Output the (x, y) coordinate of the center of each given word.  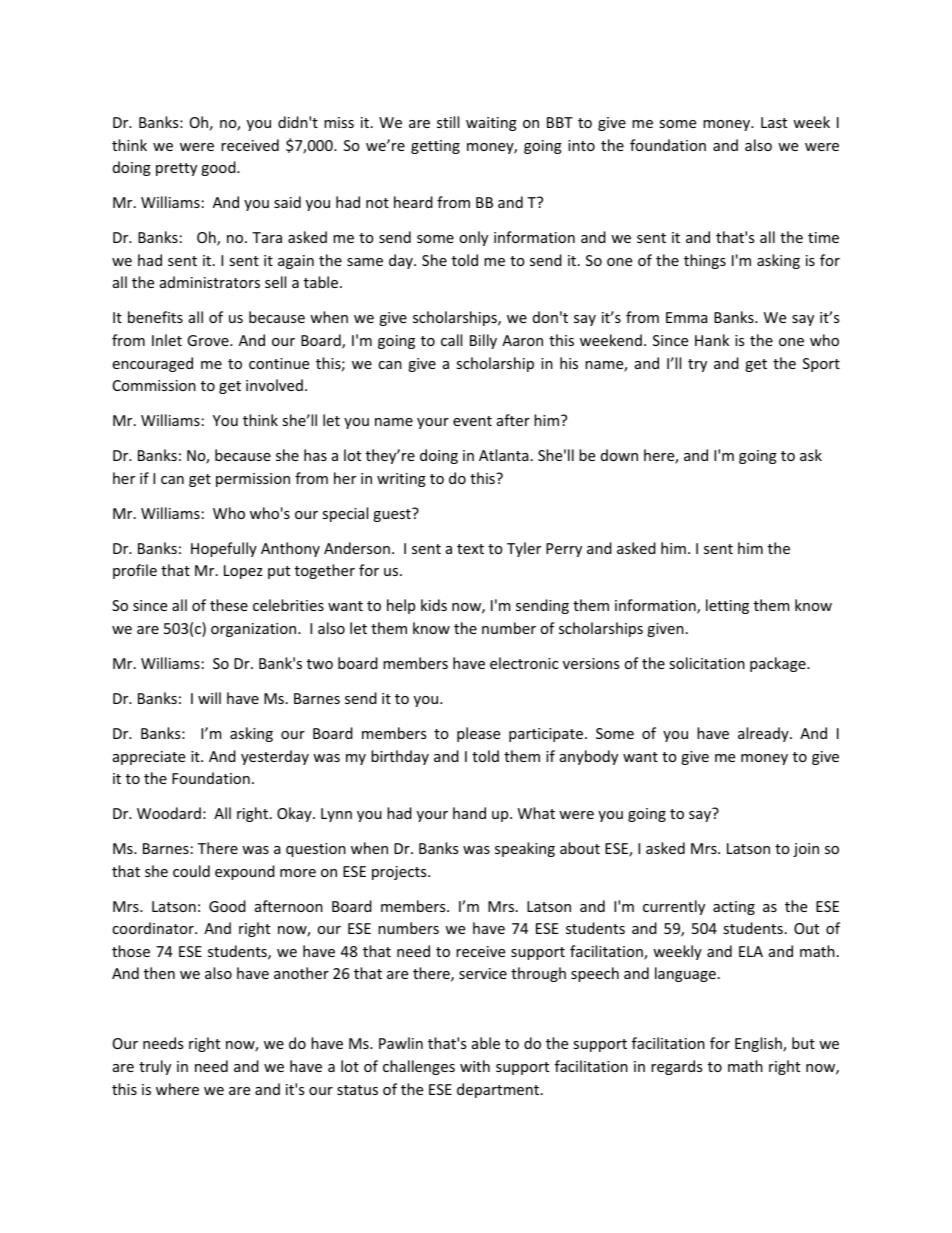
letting (727, 606)
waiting (491, 124)
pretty (176, 169)
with (475, 1066)
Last (774, 122)
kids (434, 605)
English (759, 1044)
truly (155, 1067)
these (229, 605)
